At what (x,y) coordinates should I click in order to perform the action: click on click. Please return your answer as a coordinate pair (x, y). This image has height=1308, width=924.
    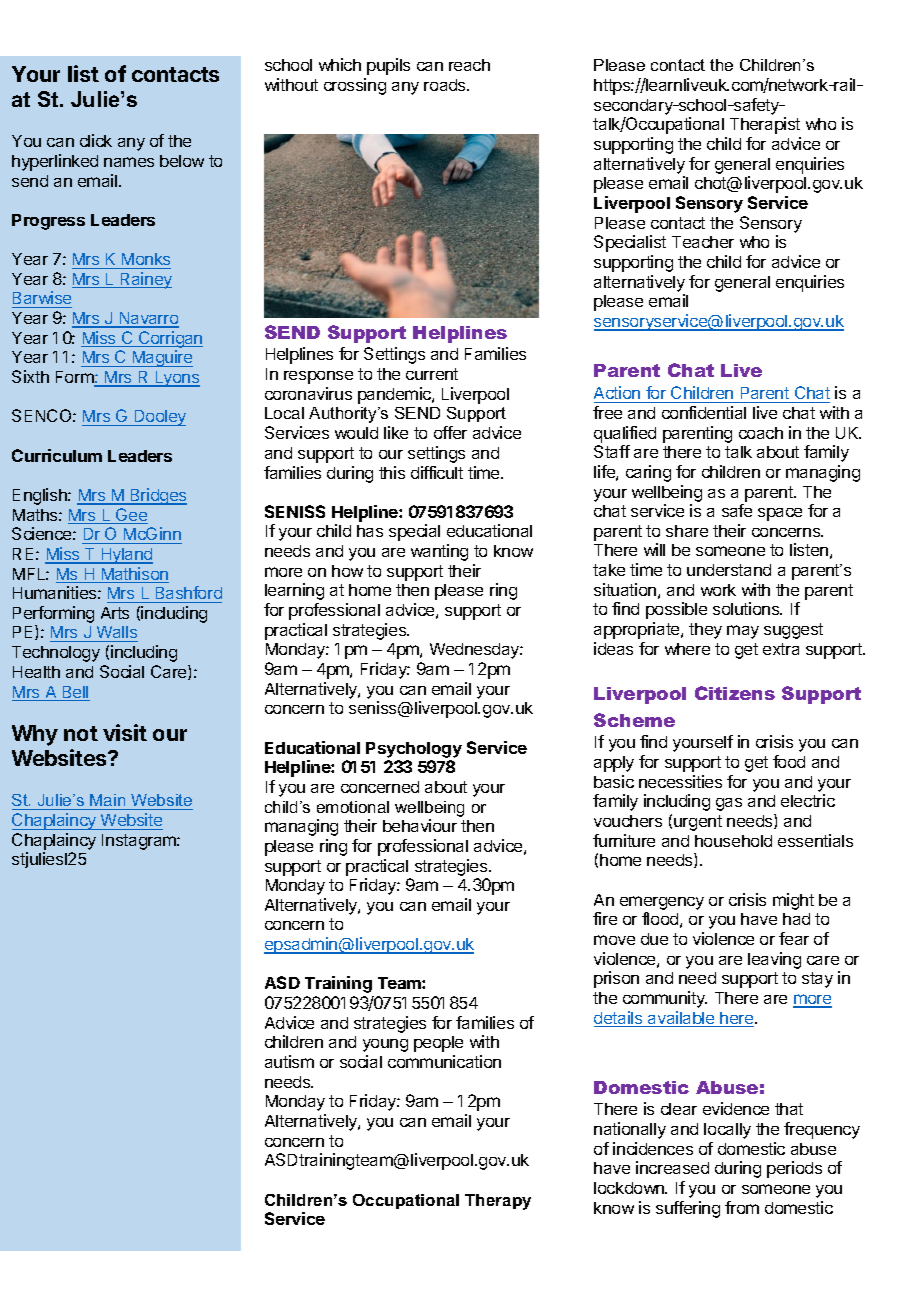
    Looking at the image, I should click on (96, 140).
